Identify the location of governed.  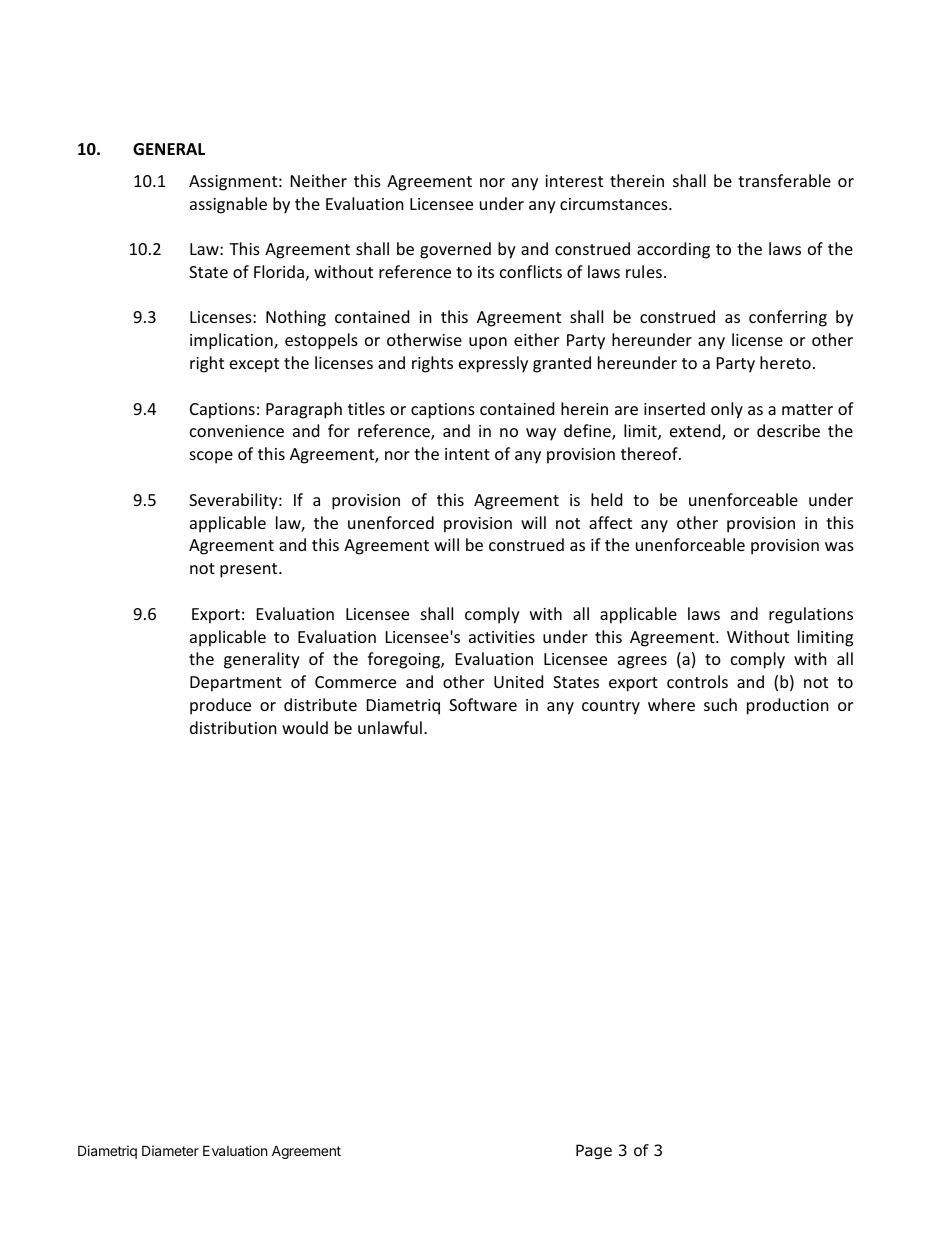
(455, 250).
